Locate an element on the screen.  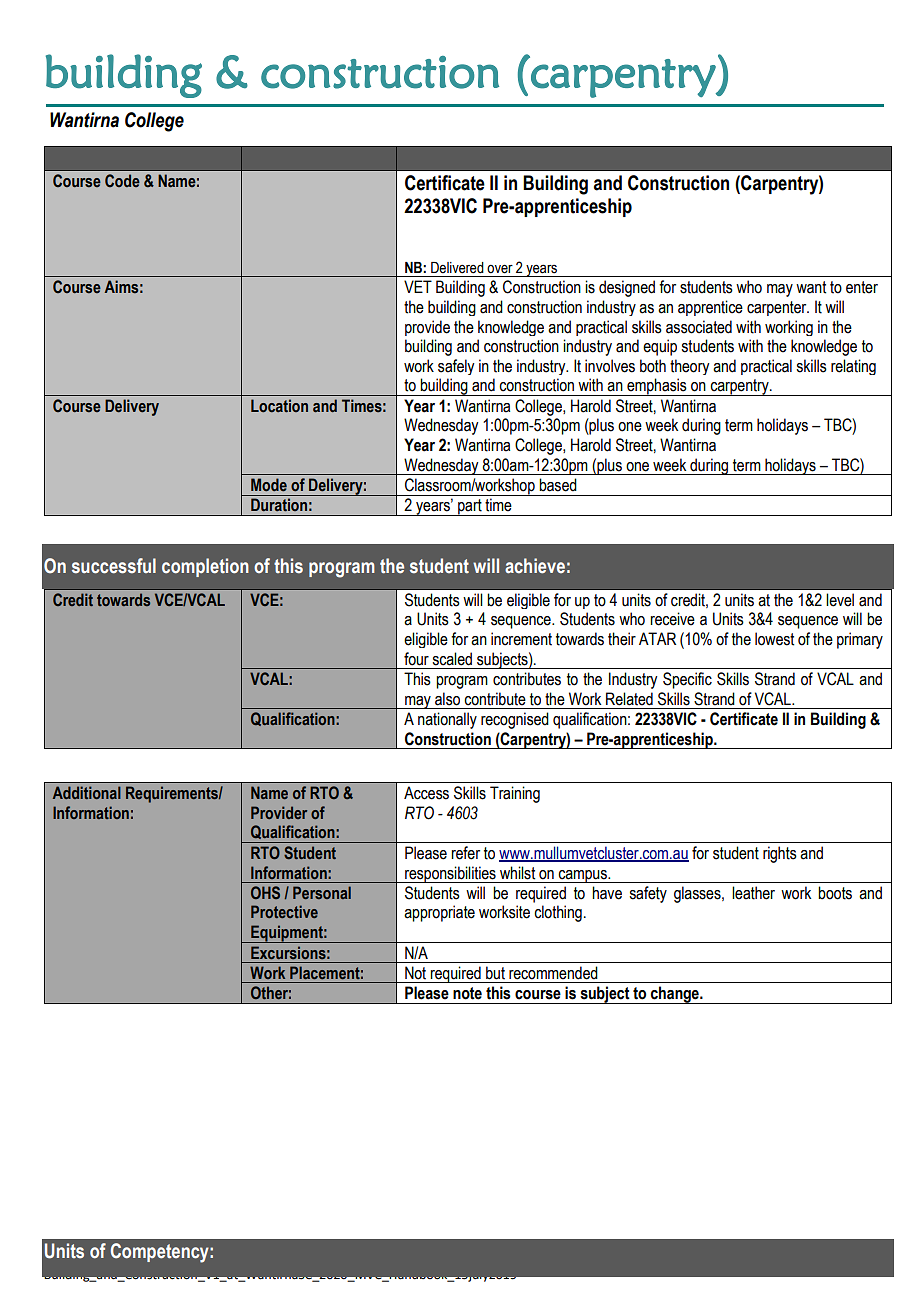
note is located at coordinates (467, 993).
